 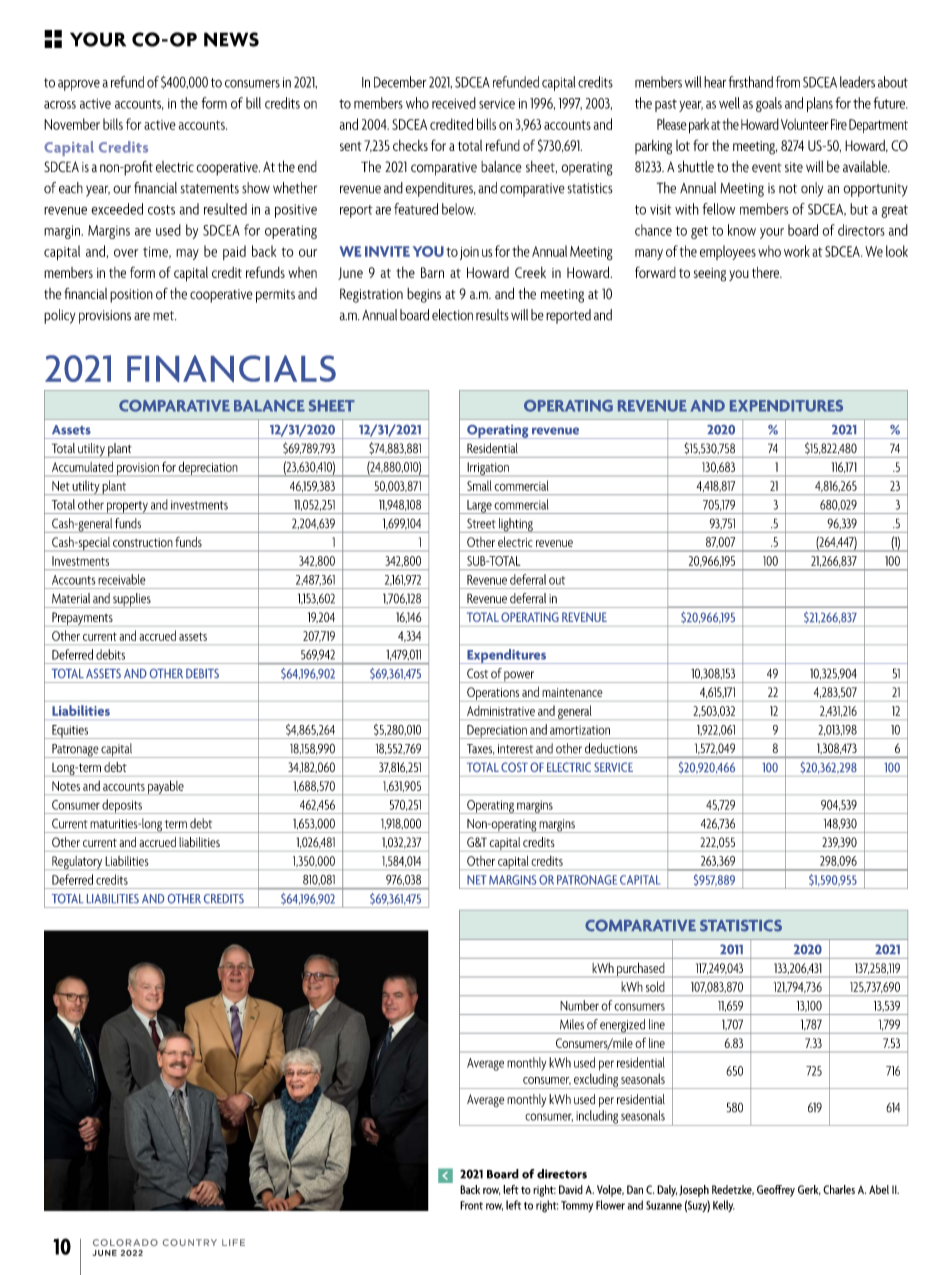 I want to click on approve, so click(x=79, y=85).
